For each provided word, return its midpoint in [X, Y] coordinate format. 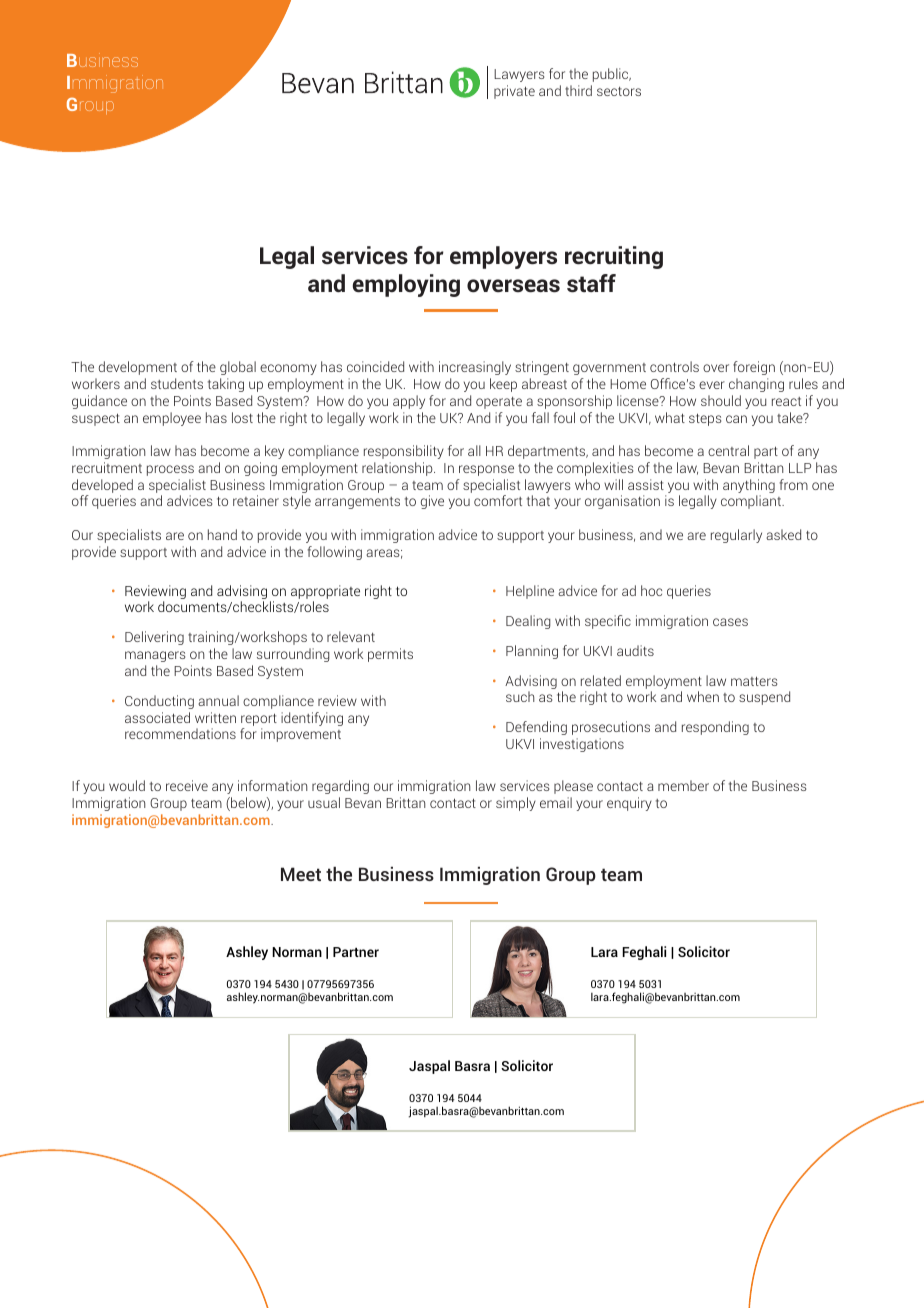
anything [749, 487]
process [170, 470]
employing [406, 285]
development [138, 368]
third [578, 90]
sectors [619, 91]
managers [155, 656]
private [514, 92]
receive [187, 785]
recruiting [614, 257]
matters [754, 681]
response [486, 470]
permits [390, 655]
